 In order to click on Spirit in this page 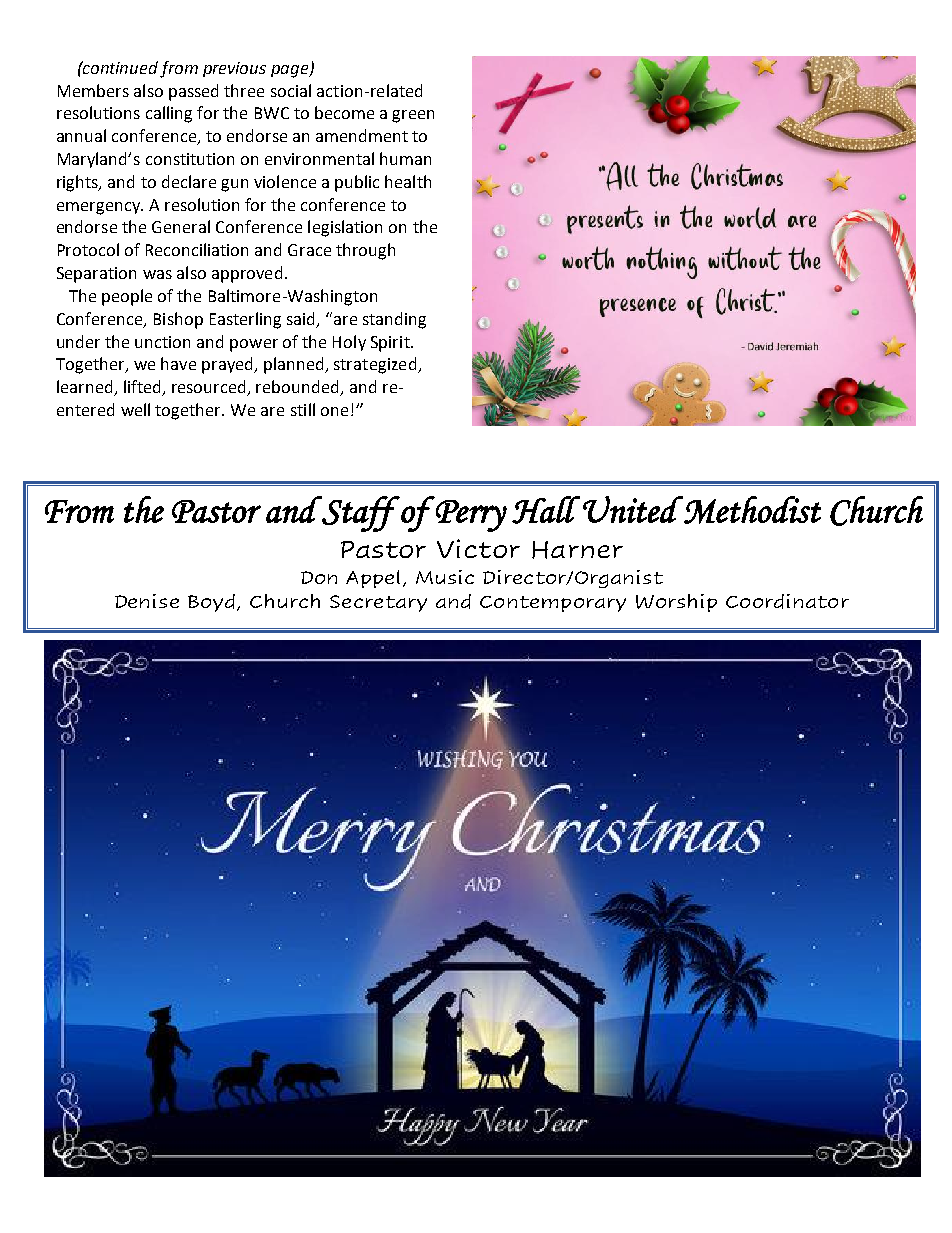, I will do `click(391, 344)`.
